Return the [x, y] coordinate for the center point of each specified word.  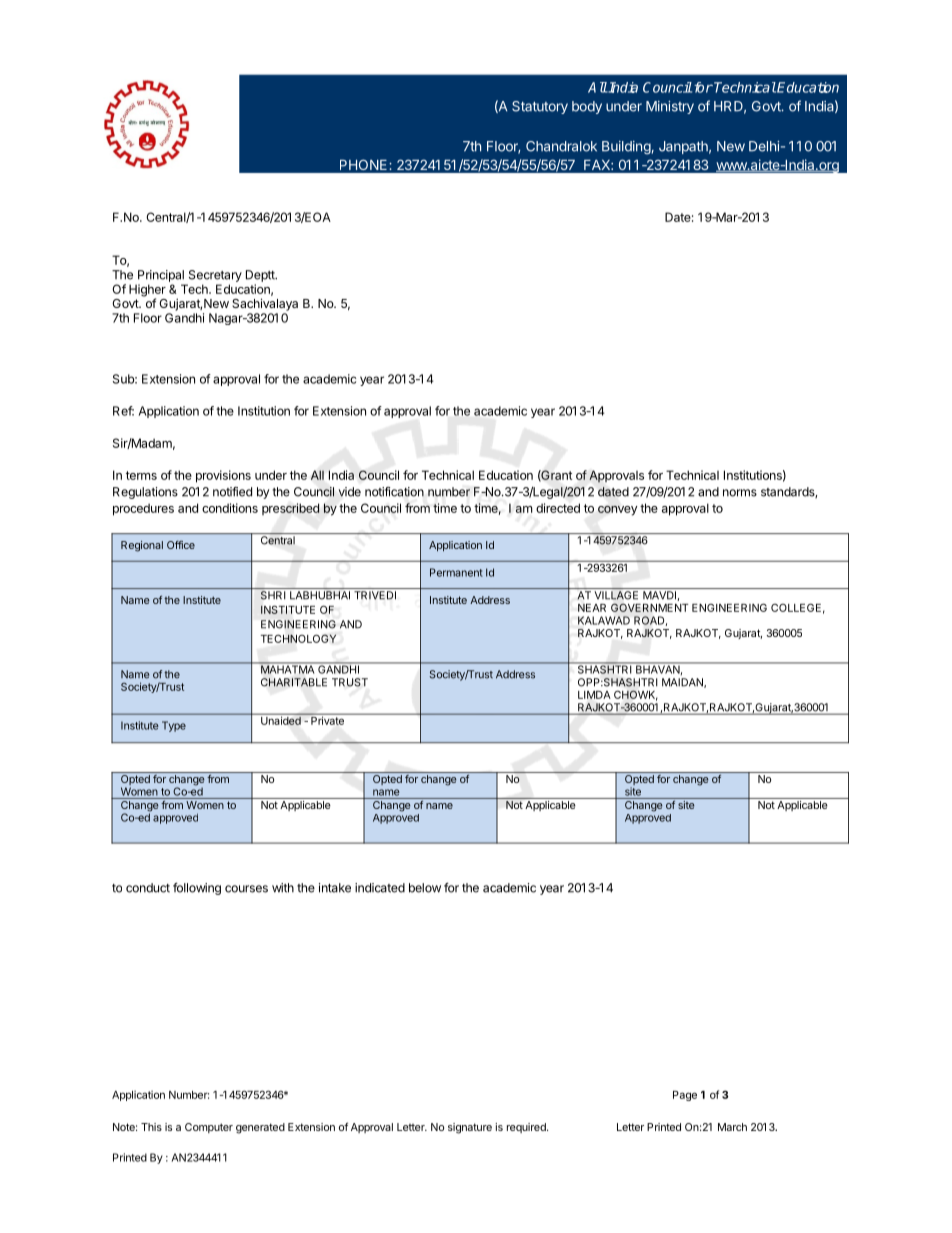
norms [740, 493]
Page [685, 1096]
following [197, 889]
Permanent [456, 572]
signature [470, 1128]
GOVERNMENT [649, 607]
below [425, 888]
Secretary [215, 276]
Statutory [540, 107]
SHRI [273, 595]
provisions [223, 476]
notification [394, 492]
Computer [209, 1128]
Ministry [670, 107]
